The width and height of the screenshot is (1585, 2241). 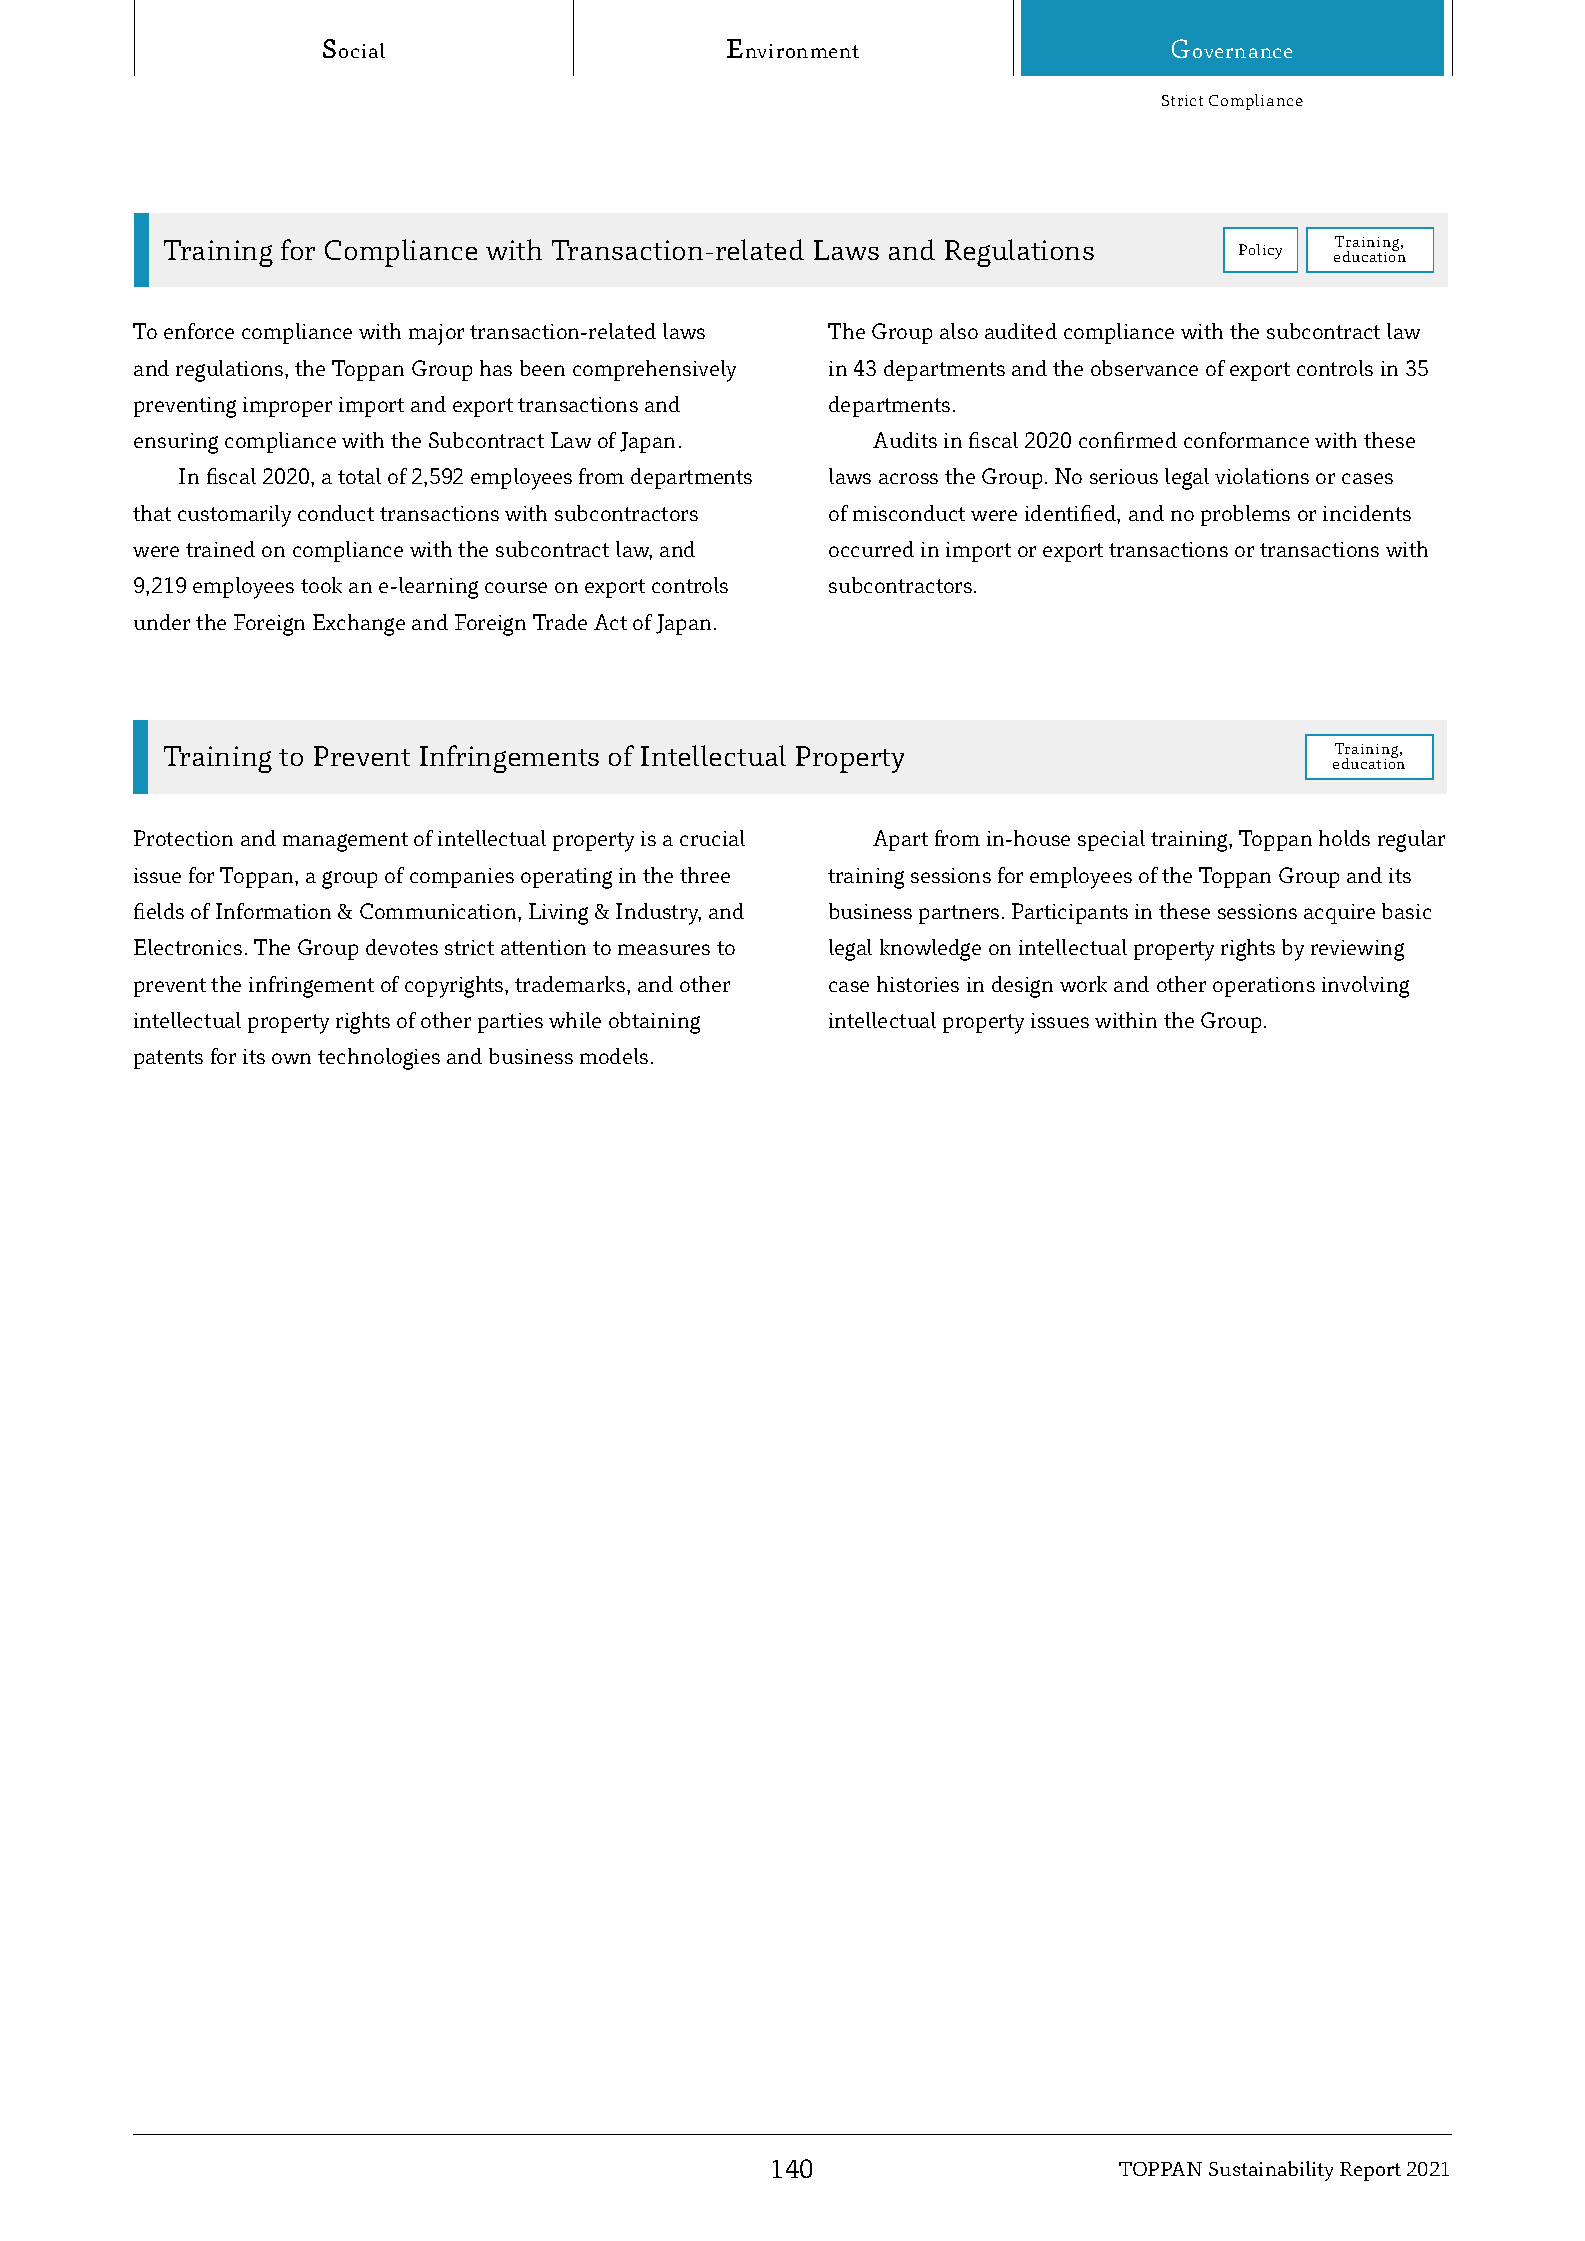 I want to click on acquire, so click(x=1339, y=914).
